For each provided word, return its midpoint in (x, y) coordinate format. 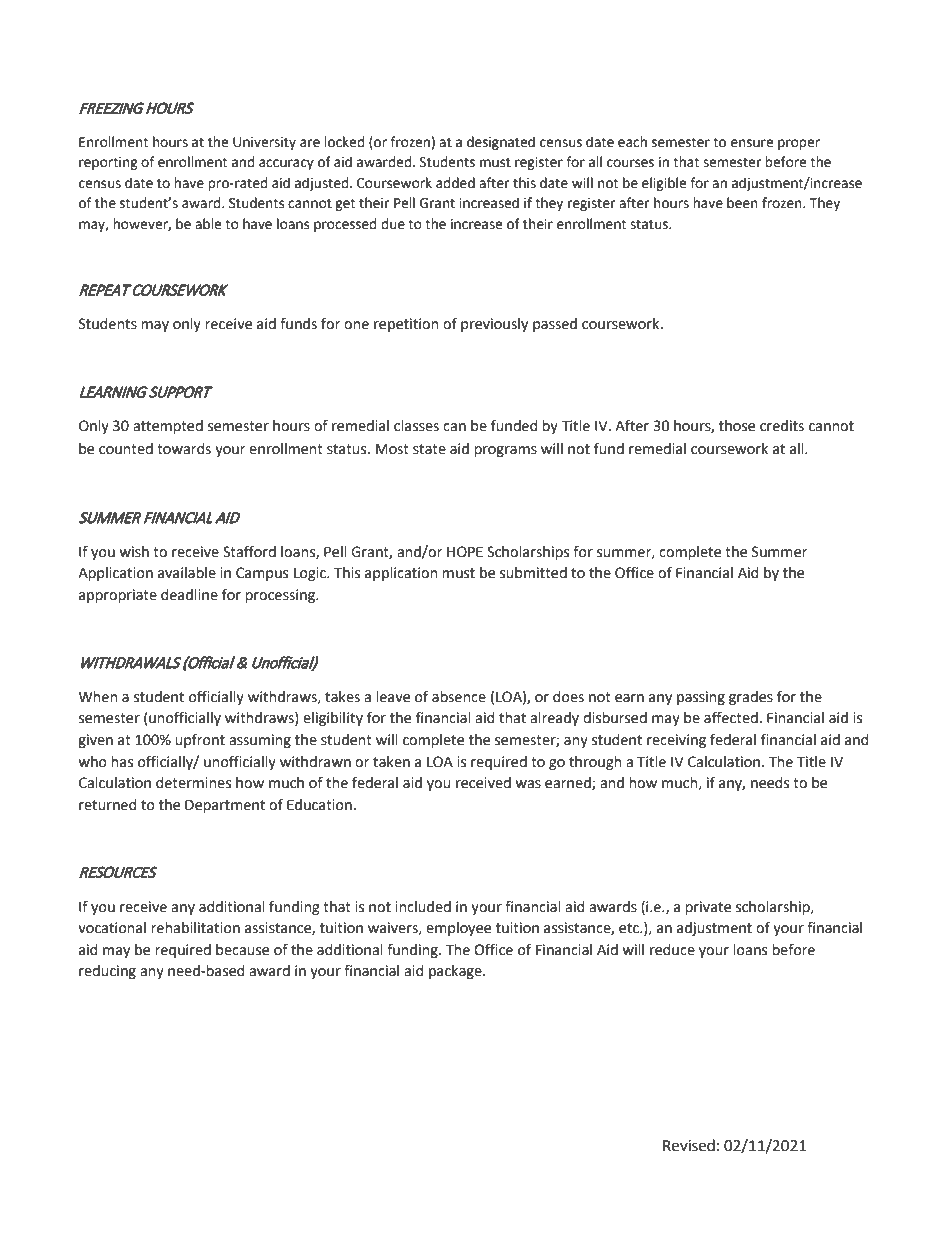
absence (459, 697)
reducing (107, 972)
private (708, 908)
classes (416, 426)
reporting (108, 163)
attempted (168, 427)
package (456, 972)
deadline (189, 595)
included (423, 907)
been (742, 203)
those (737, 426)
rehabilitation (195, 928)
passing (701, 698)
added (455, 183)
